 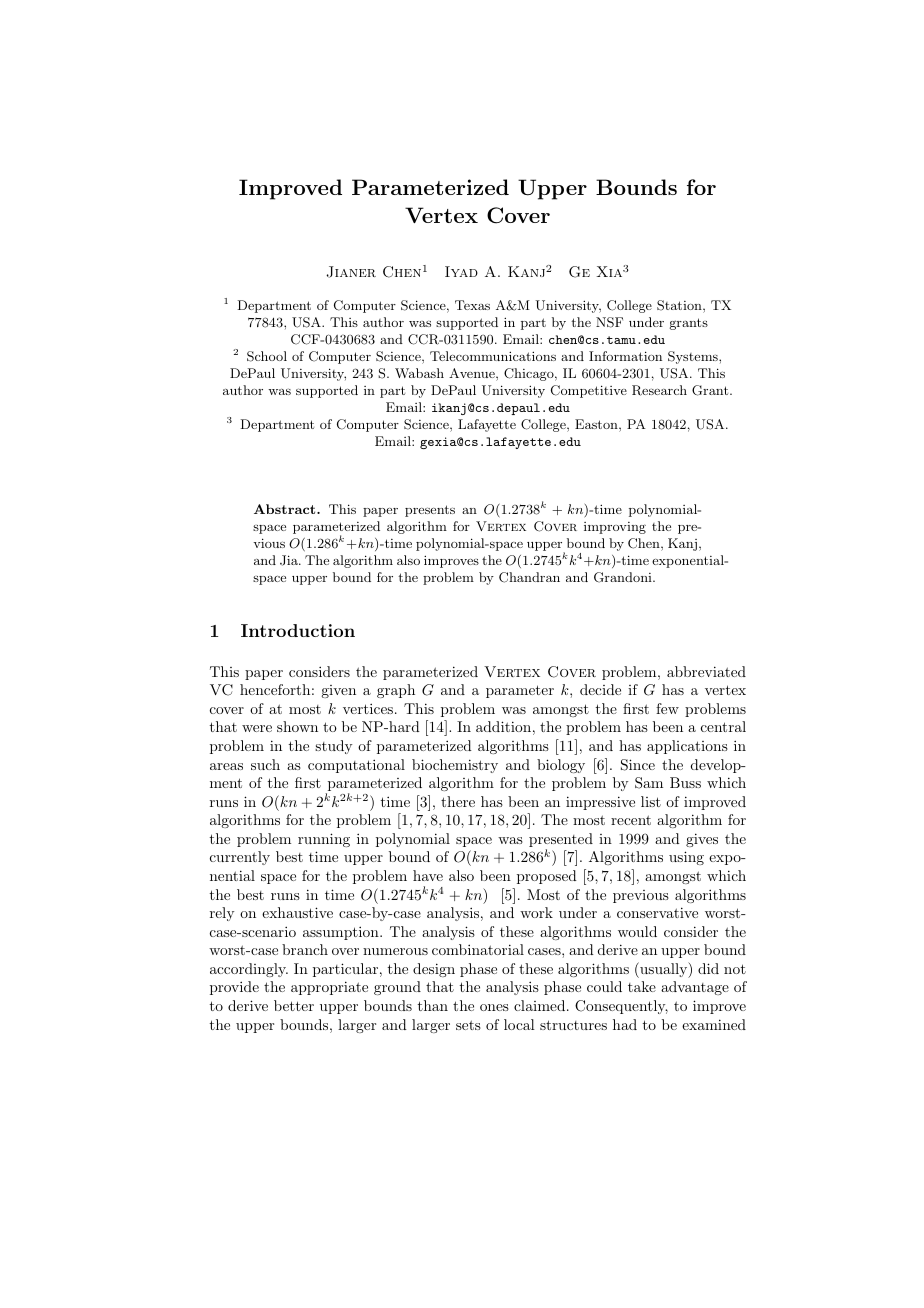 I want to click on graph, so click(x=396, y=691).
